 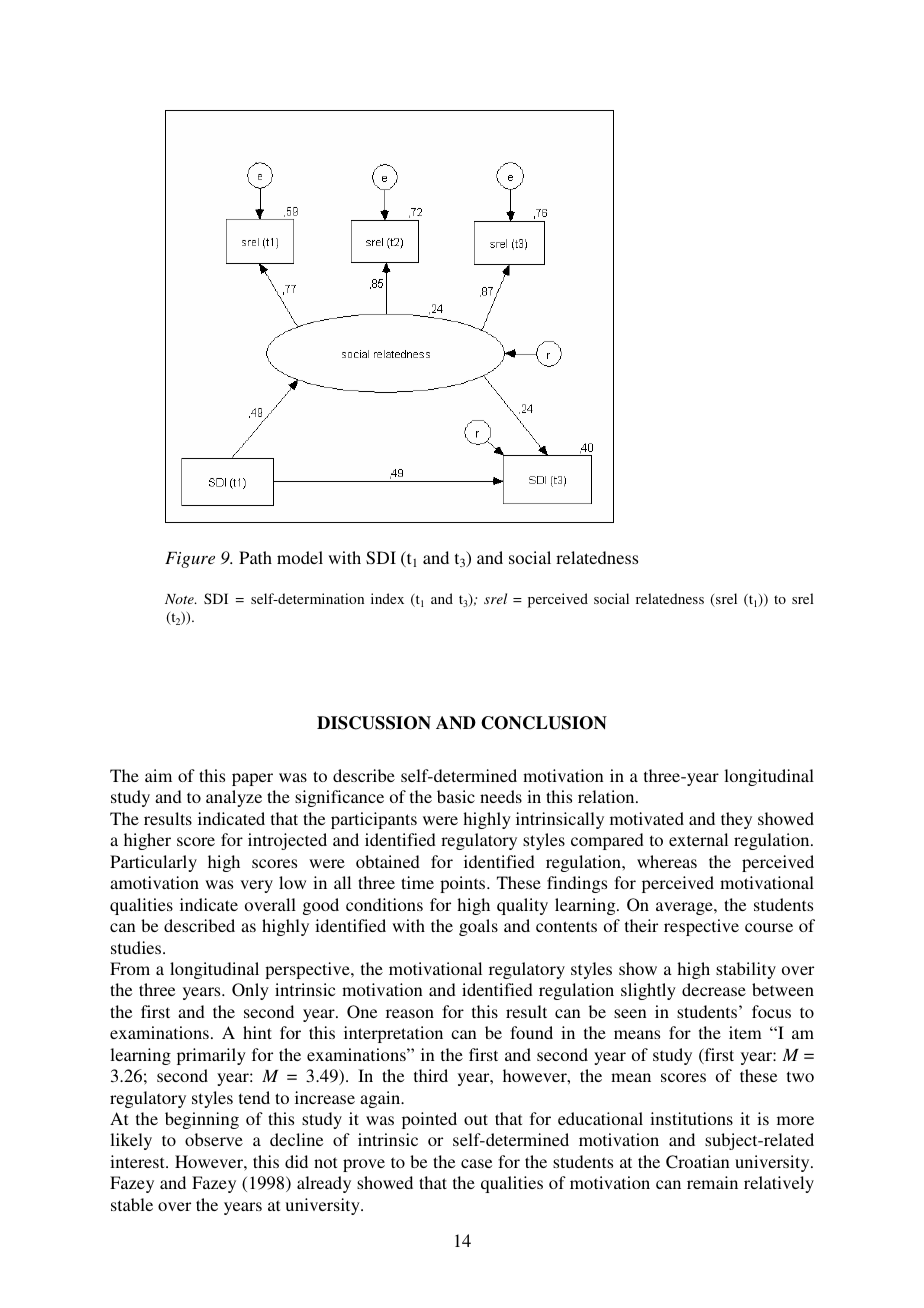 What do you see at coordinates (544, 723) in the document?
I see `CONCLUSION` at bounding box center [544, 723].
